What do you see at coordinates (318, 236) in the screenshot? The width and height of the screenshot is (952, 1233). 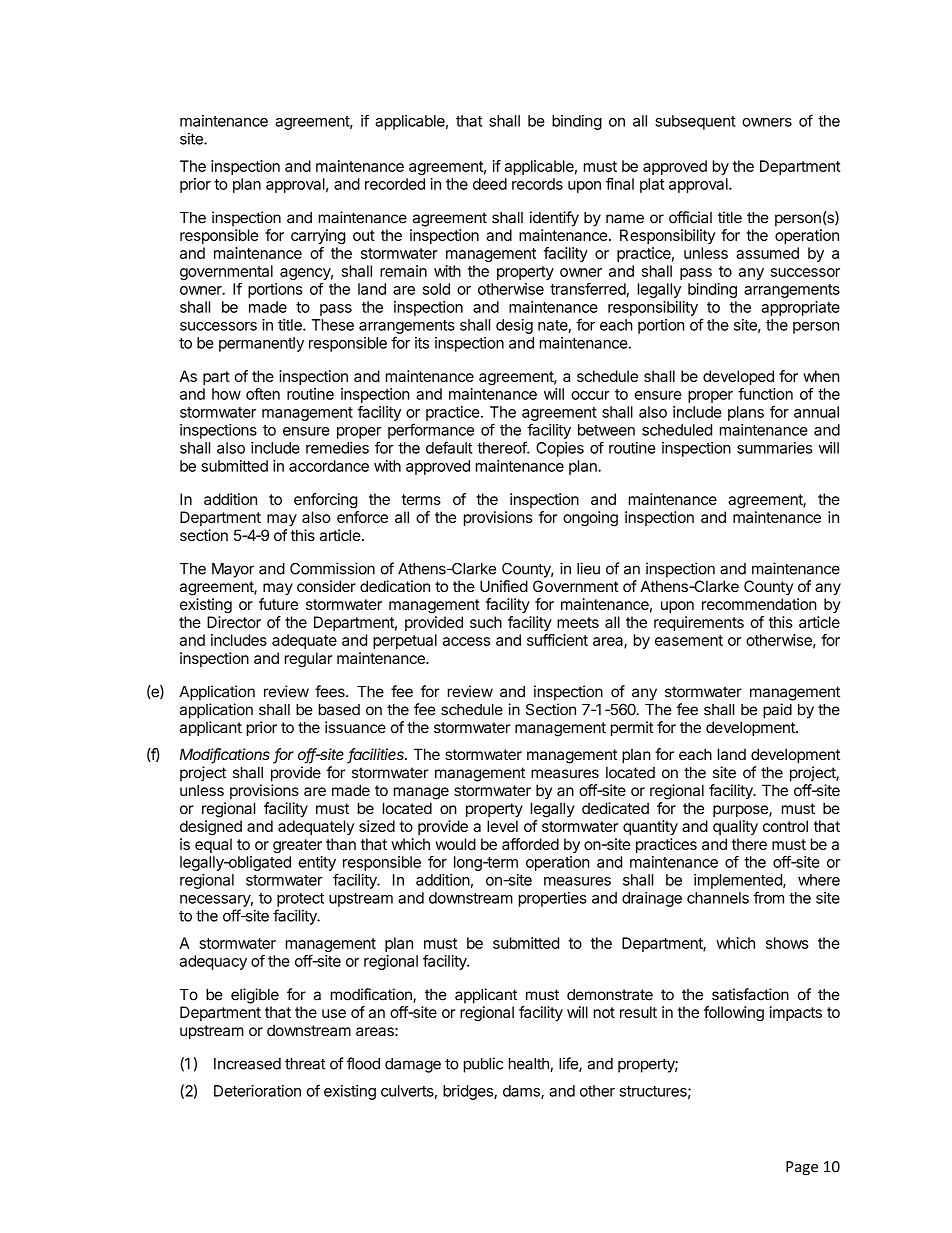 I see `carrying` at bounding box center [318, 236].
